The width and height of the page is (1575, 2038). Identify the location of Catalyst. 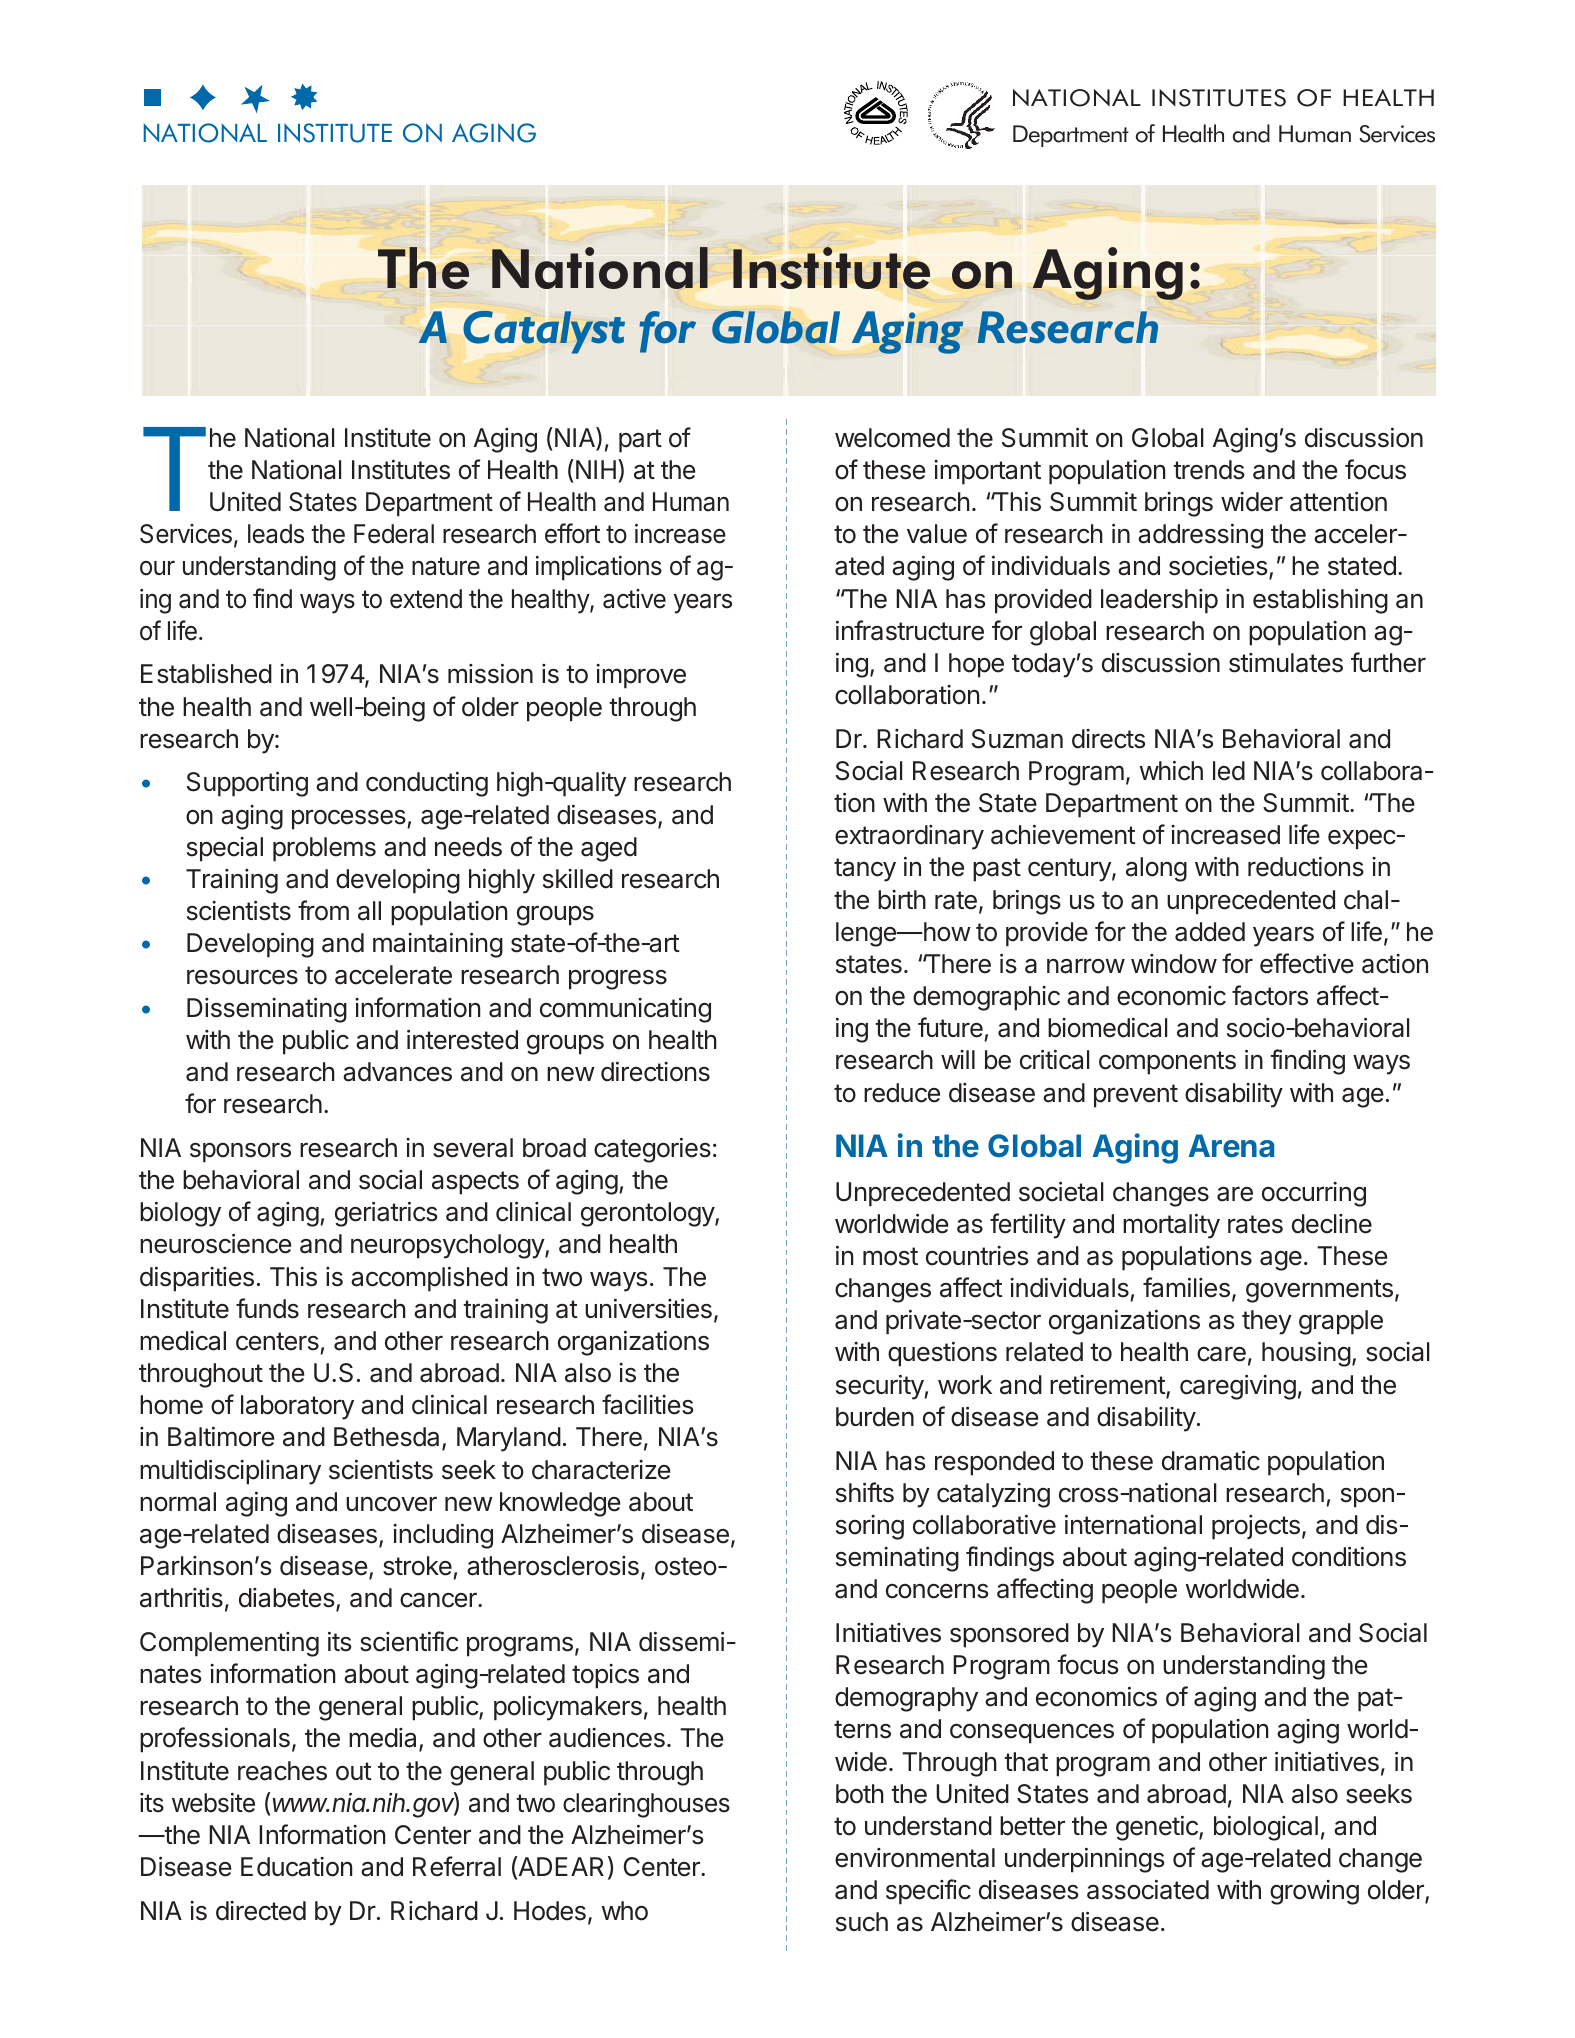
(544, 332).
